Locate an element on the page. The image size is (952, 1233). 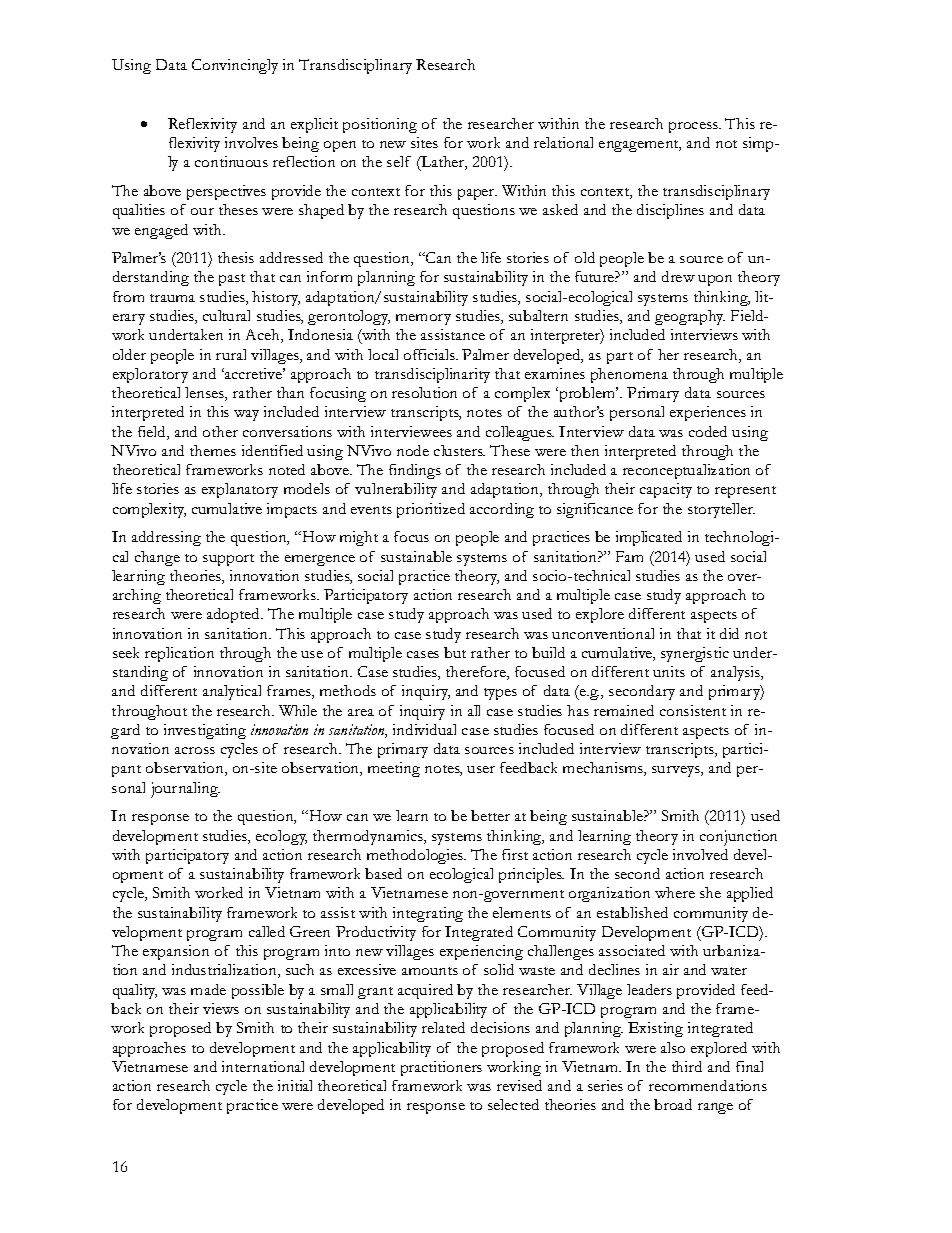
Convincingly is located at coordinates (235, 66).
